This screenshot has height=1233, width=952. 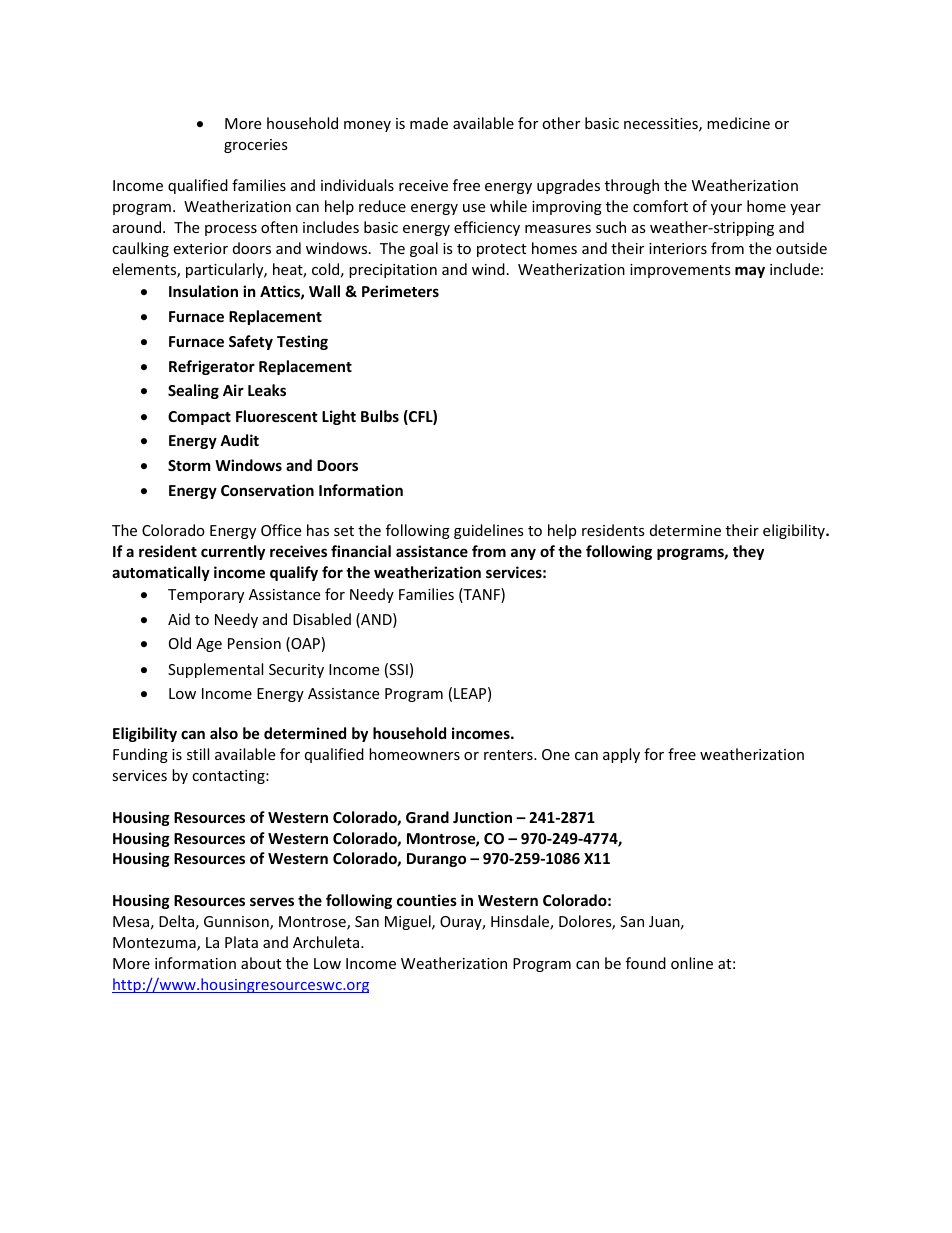 What do you see at coordinates (224, 733) in the screenshot?
I see `also` at bounding box center [224, 733].
